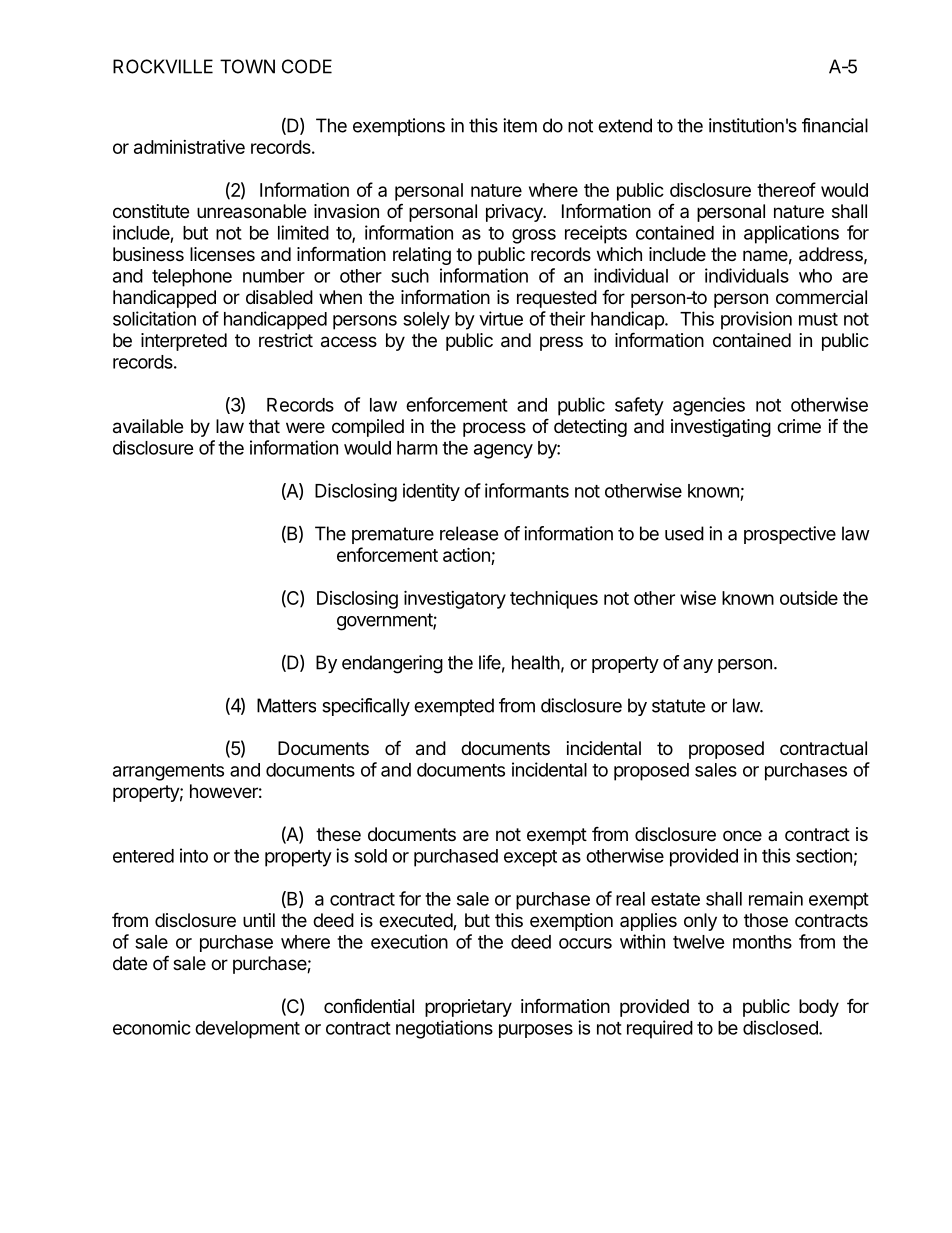 This image has width=952, height=1233. Describe the element at coordinates (247, 1030) in the image. I see `development` at that location.
